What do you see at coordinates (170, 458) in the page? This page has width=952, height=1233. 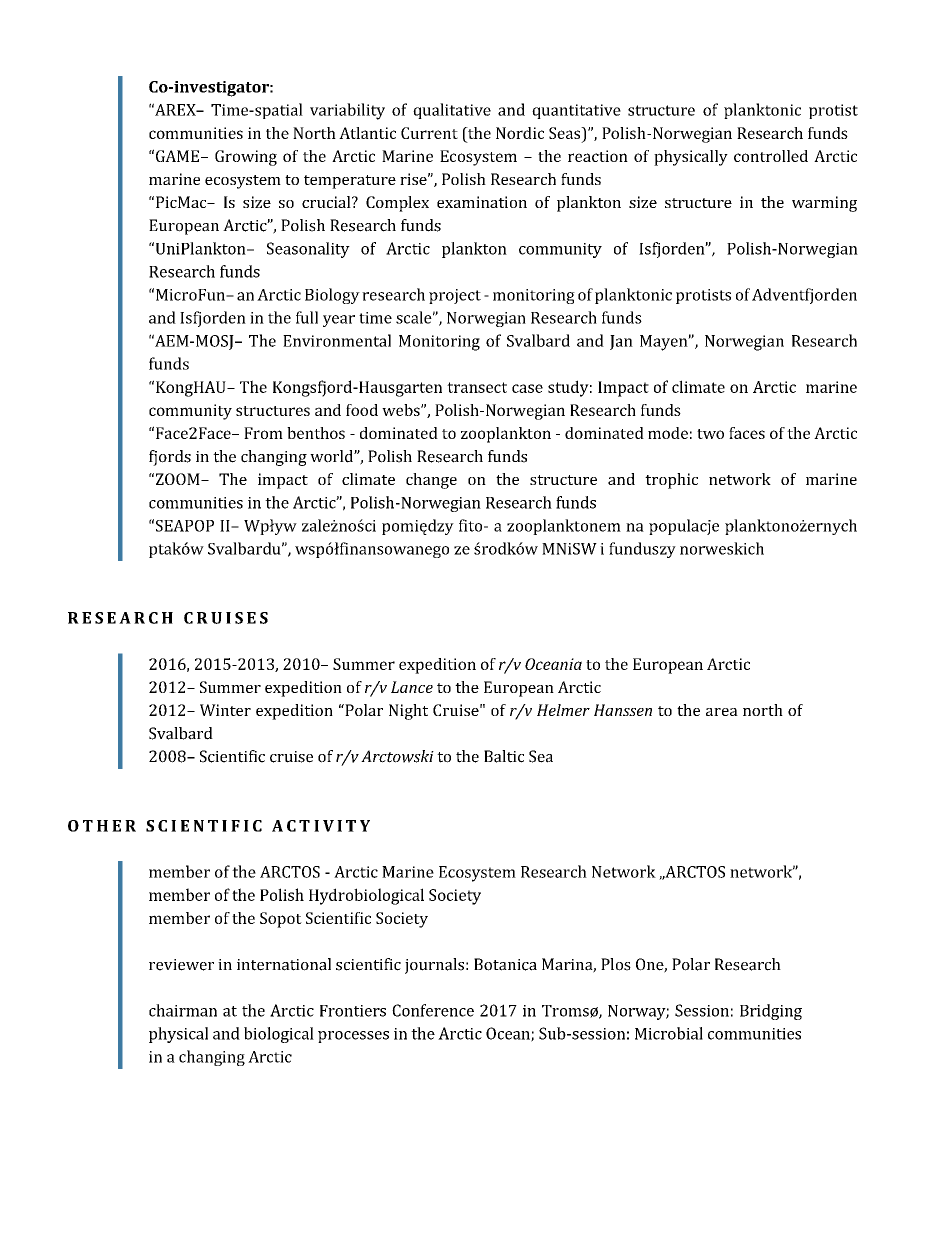 I see `fjords` at bounding box center [170, 458].
